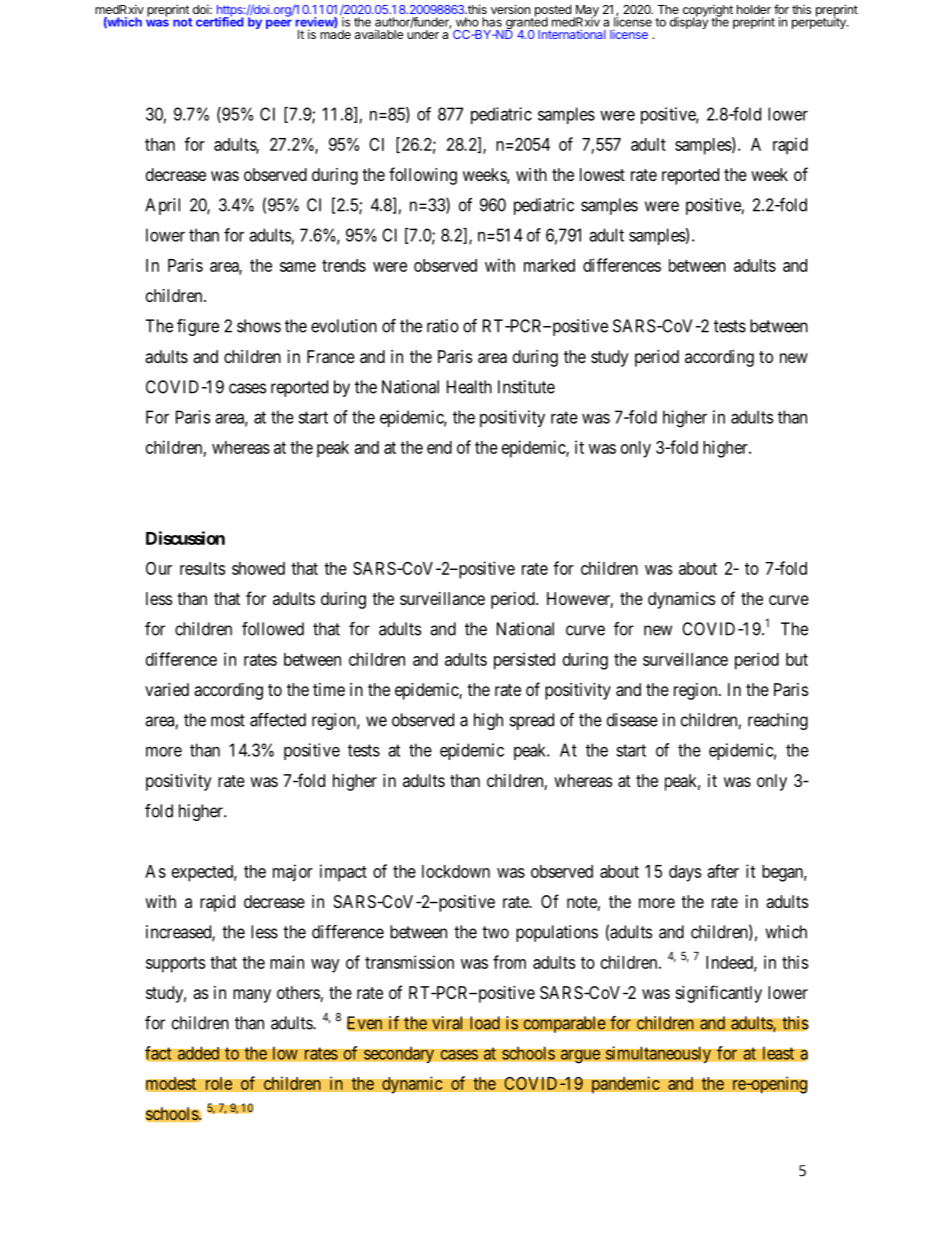  I want to click on same, so click(298, 267).
